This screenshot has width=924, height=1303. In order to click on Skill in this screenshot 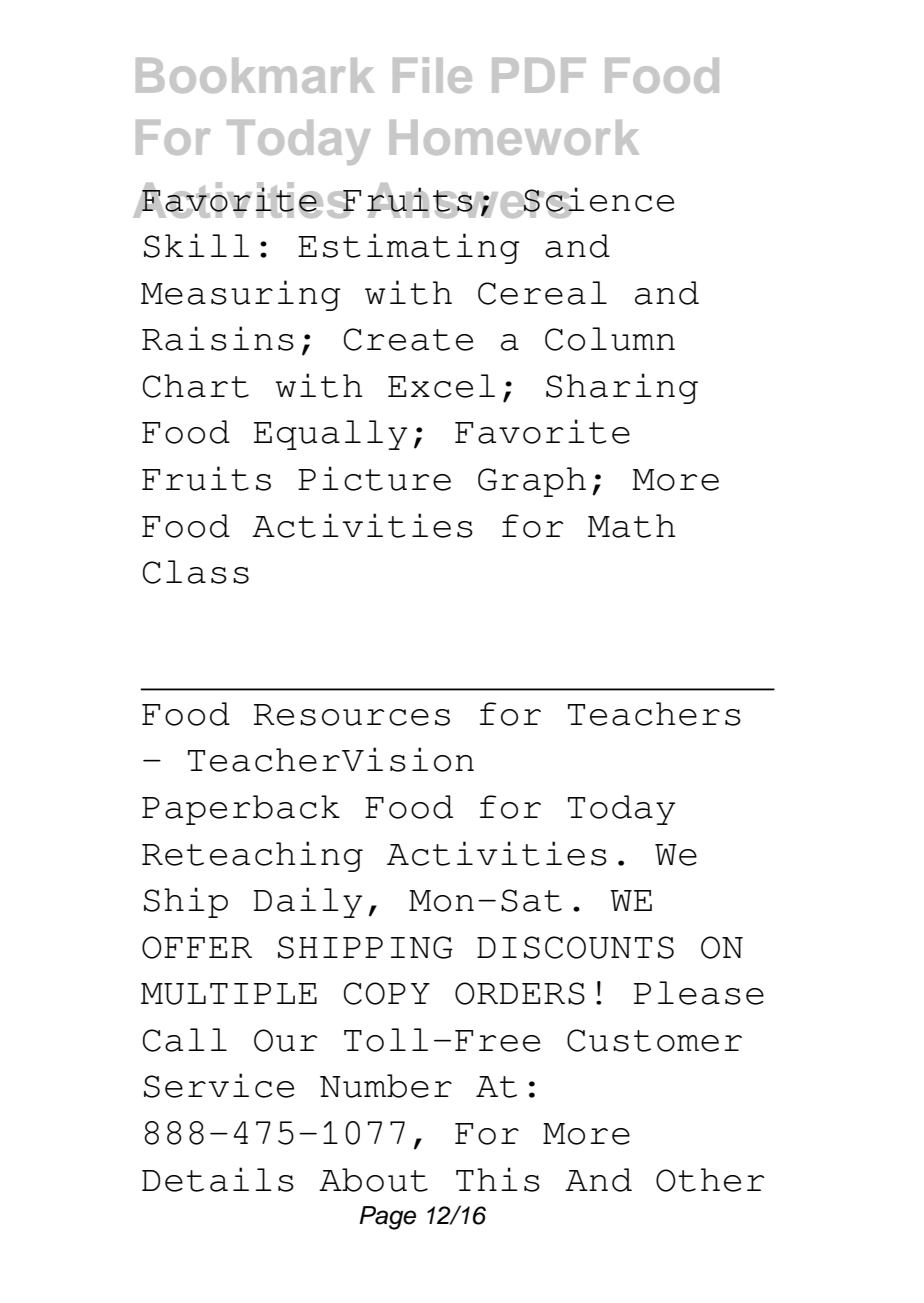, I will do `click(196, 245)`.
